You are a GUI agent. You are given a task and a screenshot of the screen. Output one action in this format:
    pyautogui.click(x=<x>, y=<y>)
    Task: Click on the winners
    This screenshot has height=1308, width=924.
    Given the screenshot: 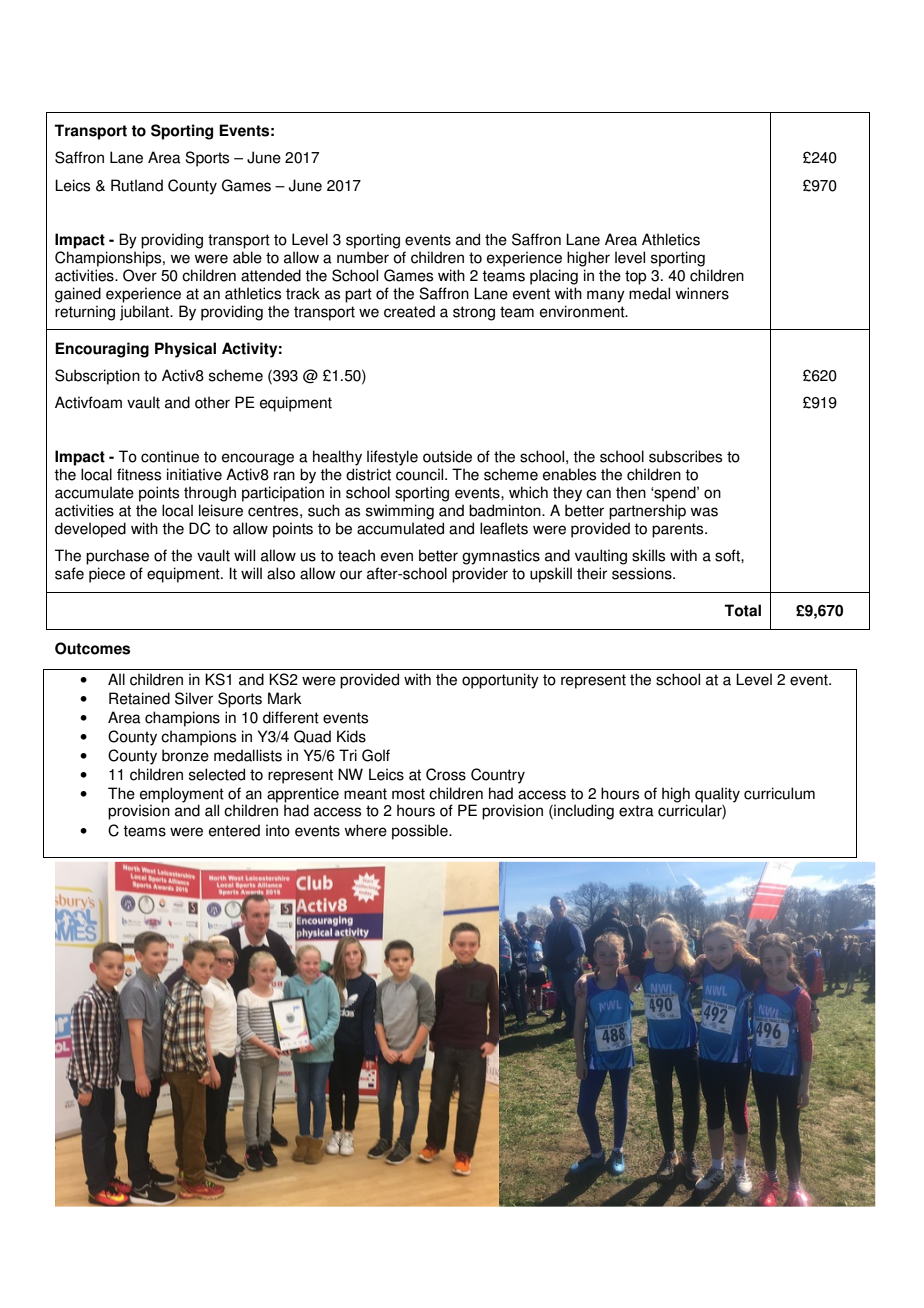 What is the action you would take?
    pyautogui.click(x=702, y=293)
